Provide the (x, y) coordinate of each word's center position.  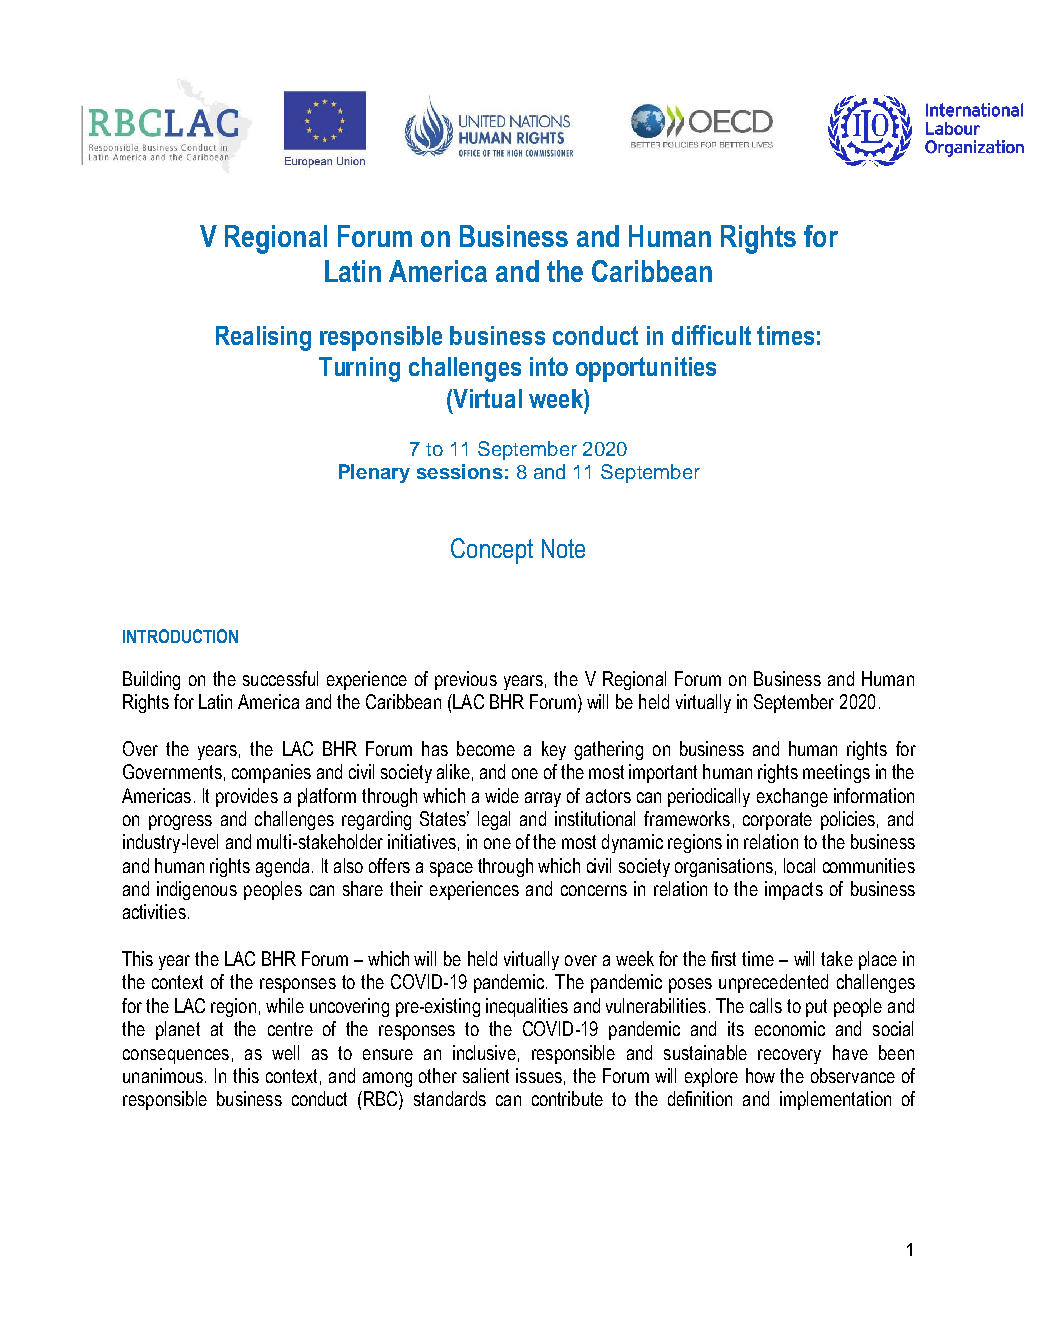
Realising (263, 338)
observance (853, 1075)
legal (494, 820)
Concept (492, 551)
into (549, 366)
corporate (777, 821)
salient (486, 1075)
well (285, 1052)
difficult (711, 335)
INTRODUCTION (180, 636)
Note (563, 548)
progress (180, 822)
